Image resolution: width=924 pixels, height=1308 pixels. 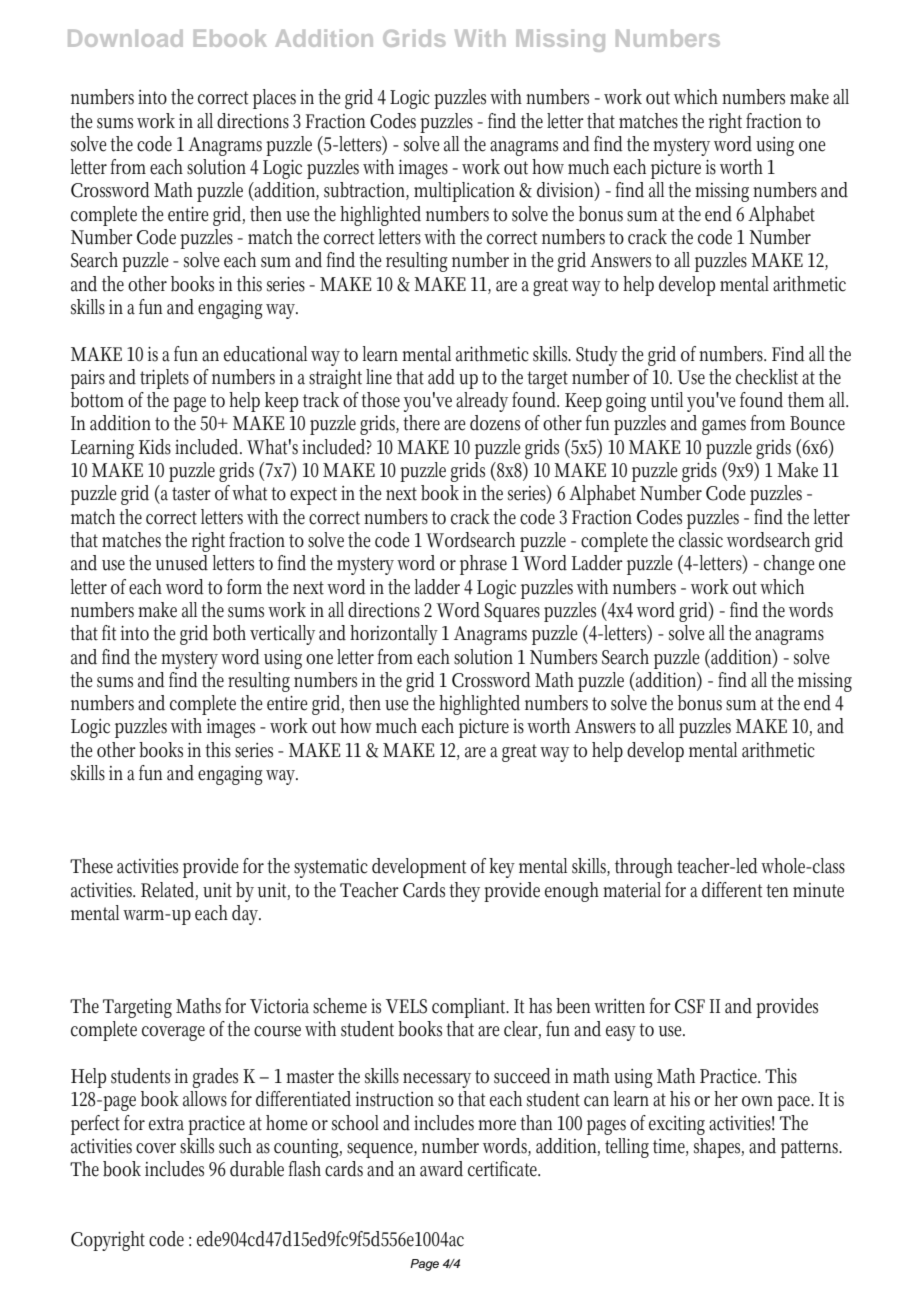 I want to click on horizontally, so click(x=394, y=635).
